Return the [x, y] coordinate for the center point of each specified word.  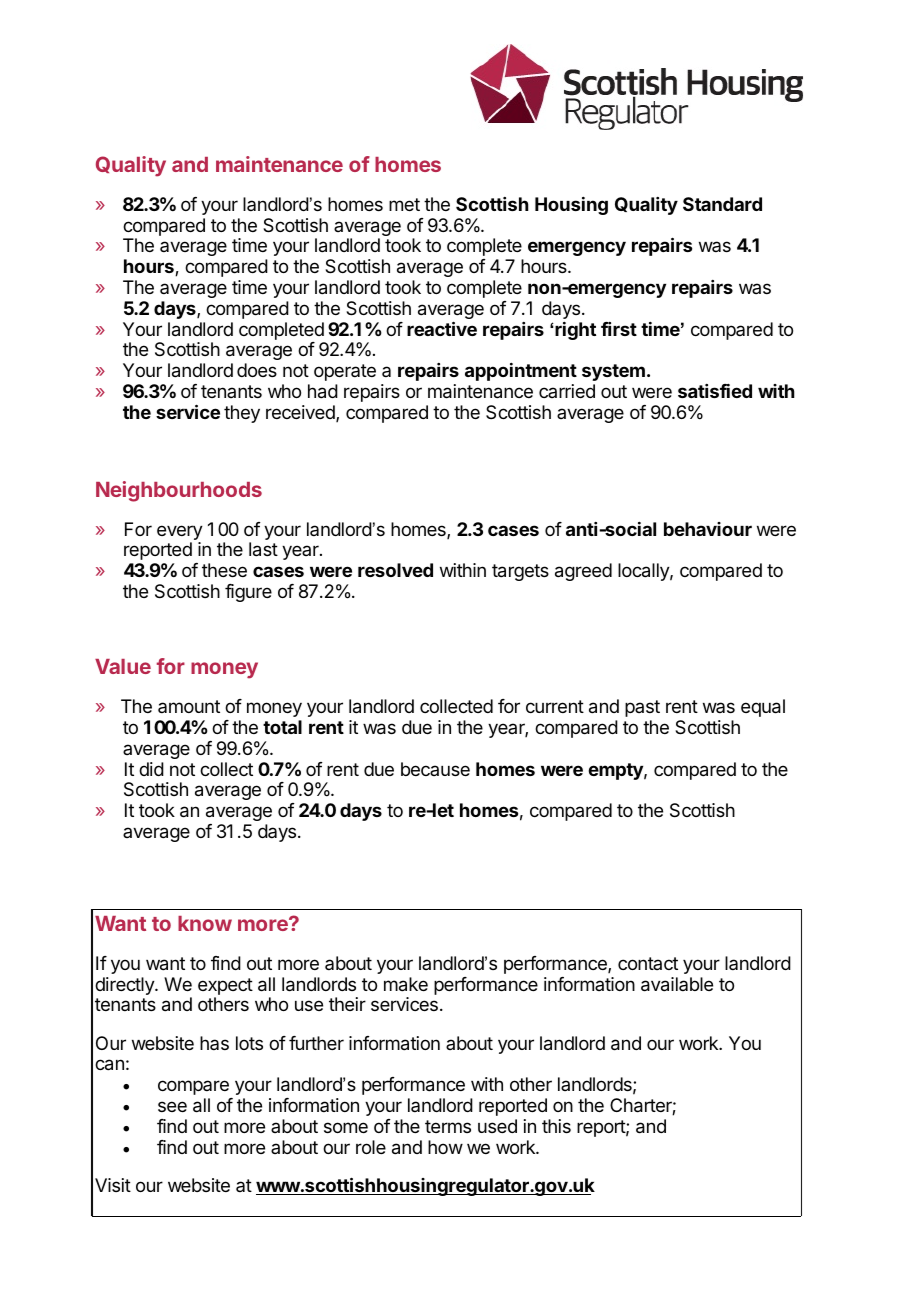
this [556, 1126]
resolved [395, 570]
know [205, 923]
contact [648, 963]
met [404, 204]
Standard [722, 204]
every [180, 532]
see [172, 1106]
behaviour [708, 529]
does [257, 370]
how [445, 1147]
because [435, 769]
